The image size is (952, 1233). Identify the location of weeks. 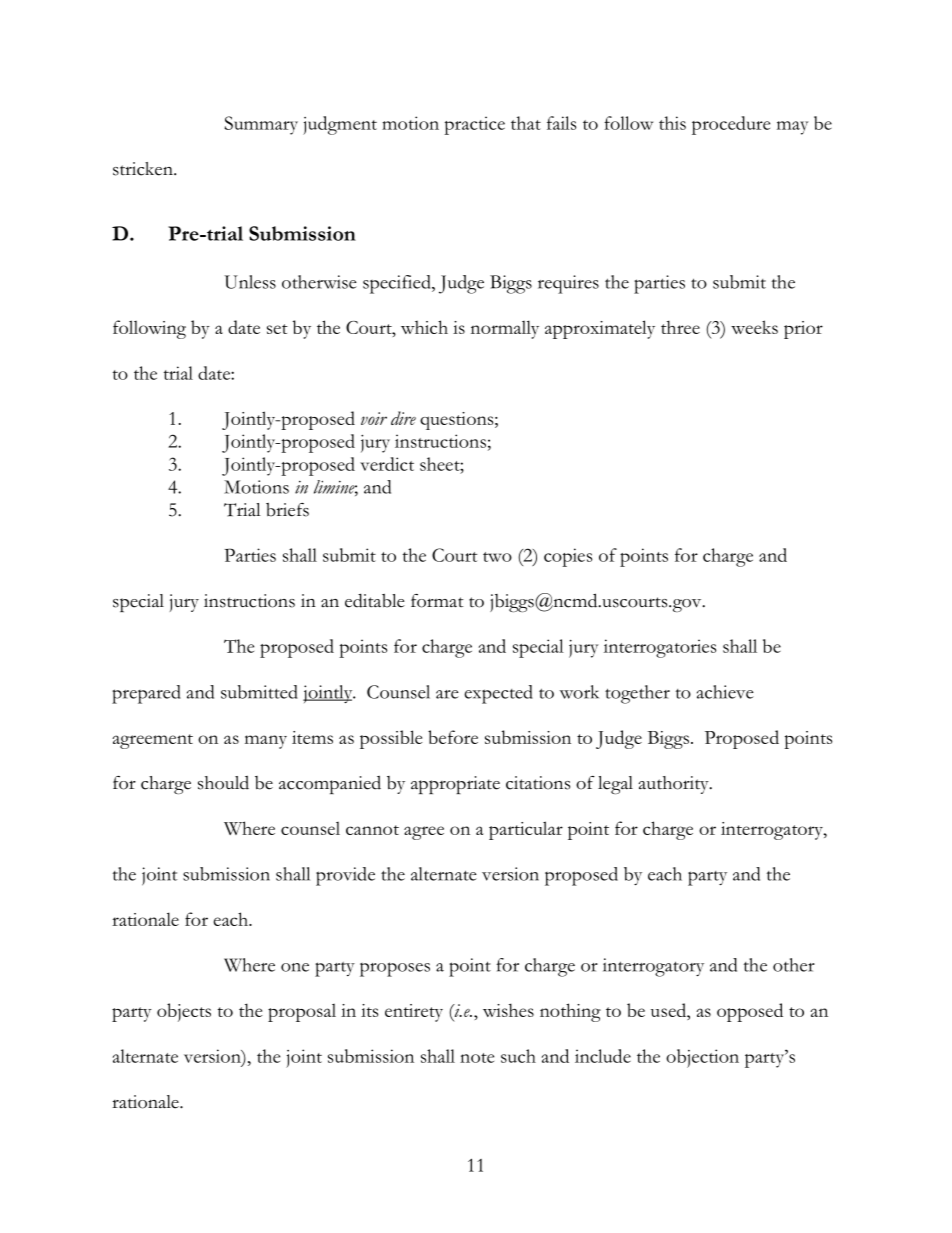
(754, 327).
